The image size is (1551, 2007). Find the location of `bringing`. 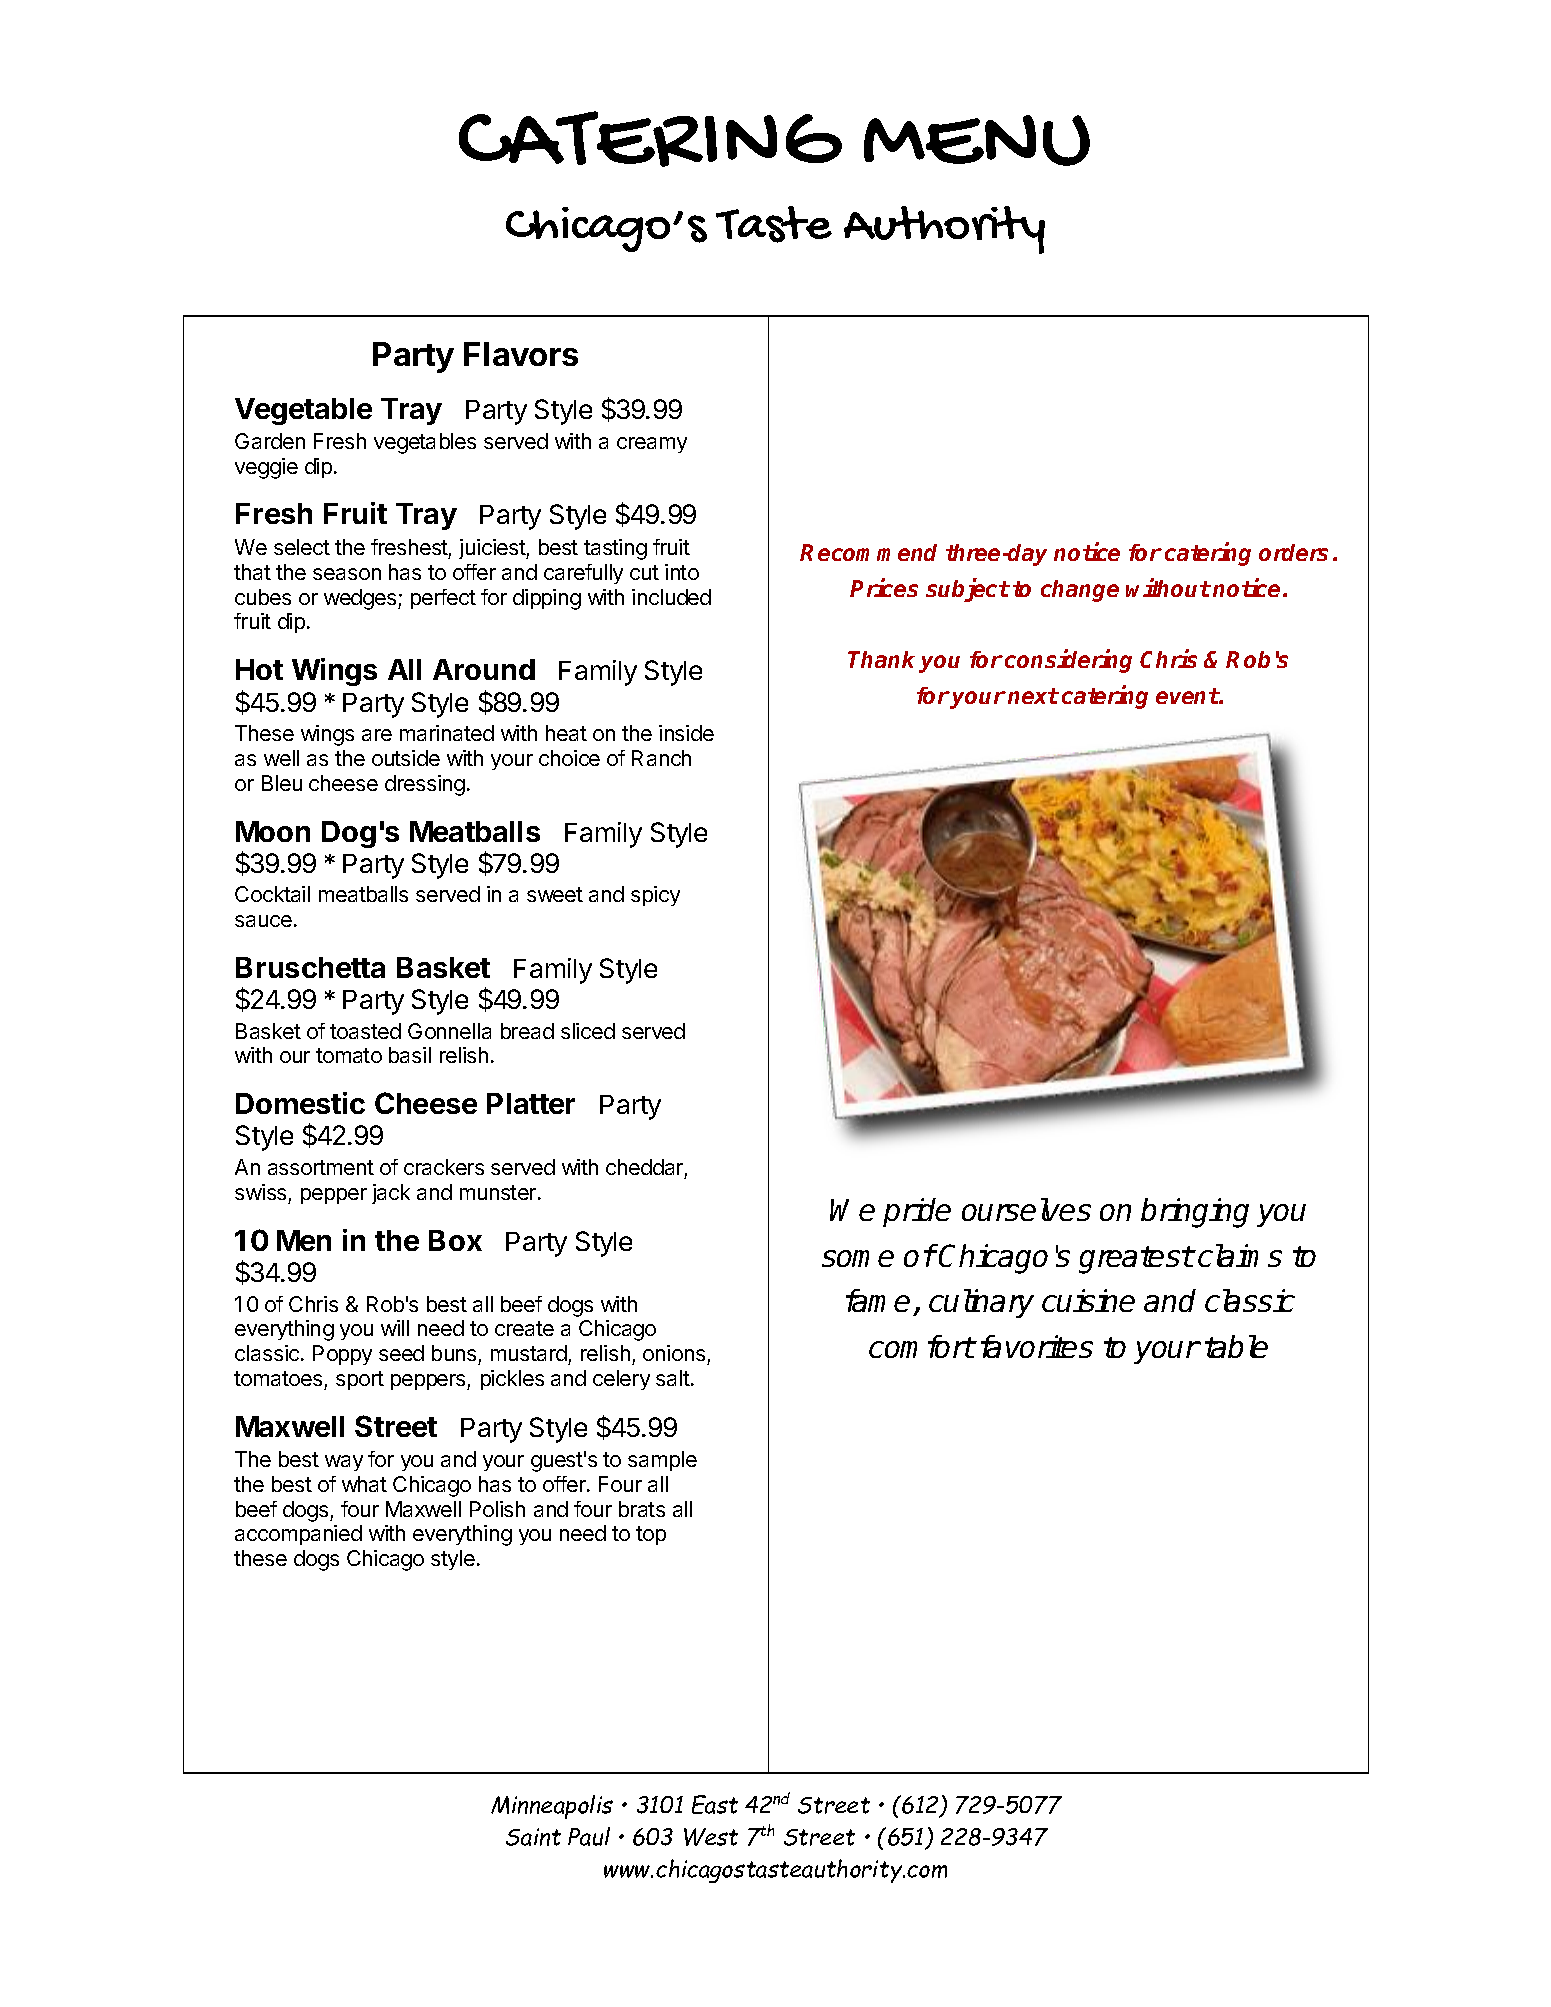

bringing is located at coordinates (1195, 1213).
